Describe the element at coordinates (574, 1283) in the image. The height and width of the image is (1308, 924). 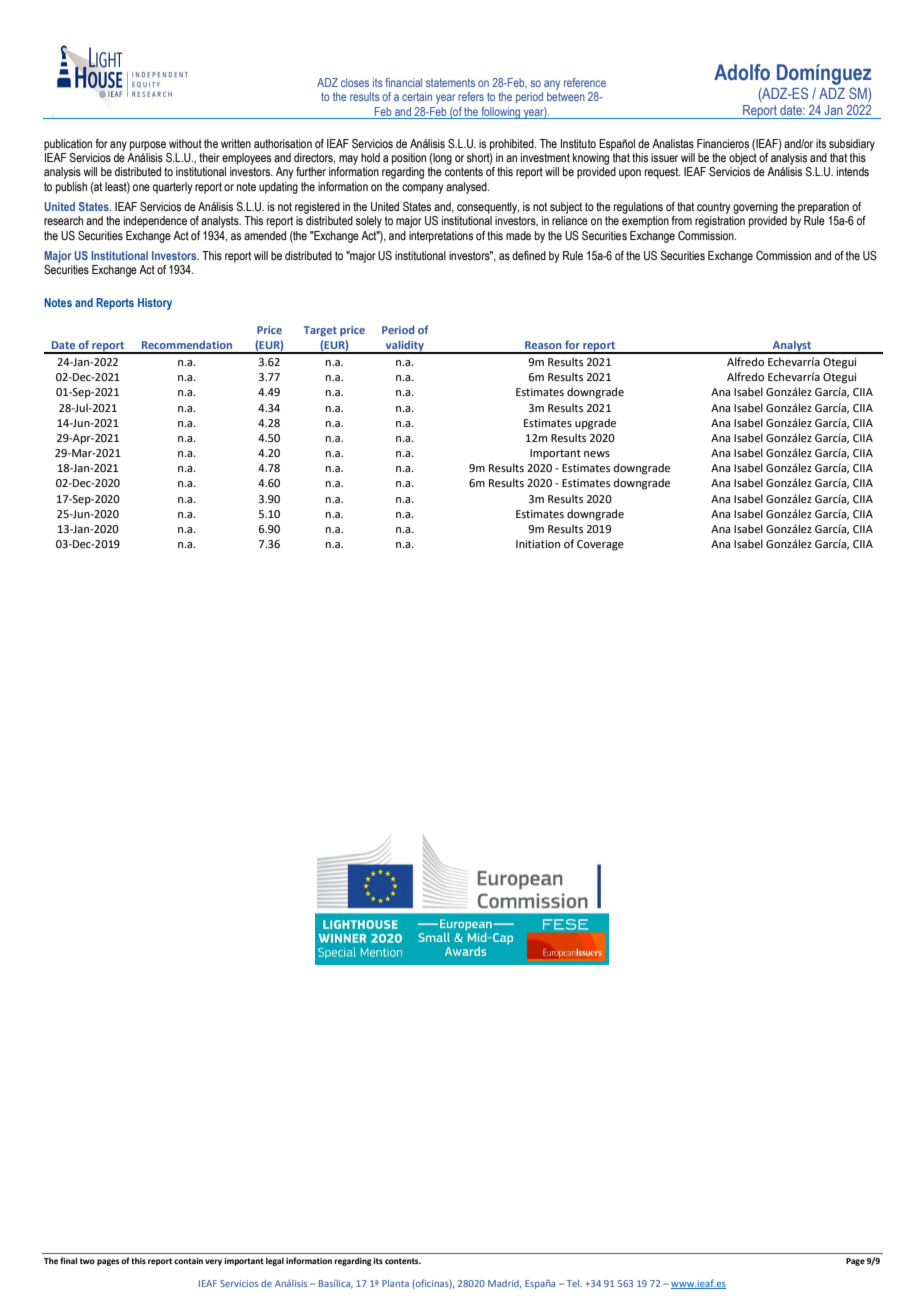
I see `Tel` at that location.
